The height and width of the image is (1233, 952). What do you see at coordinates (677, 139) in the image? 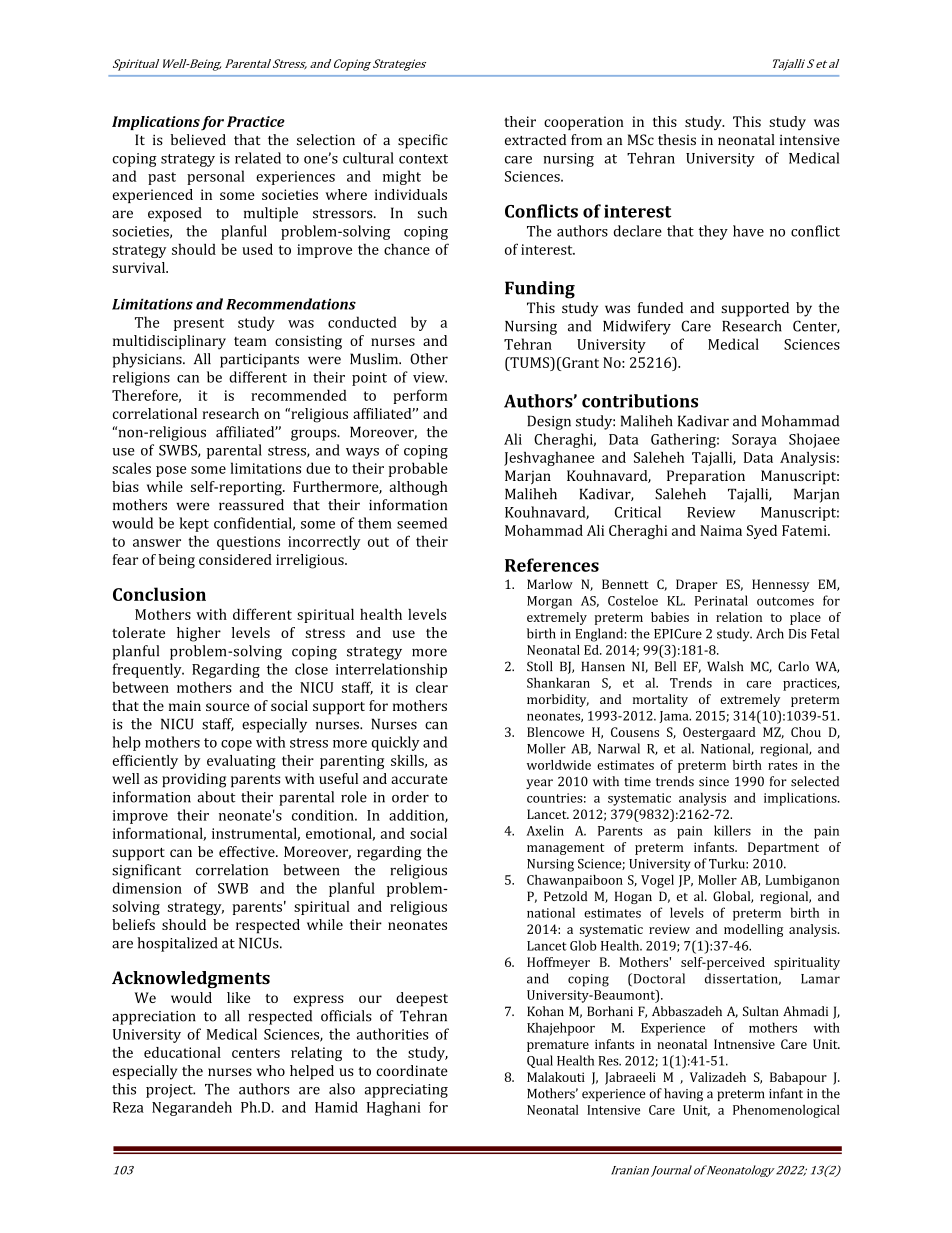
I see `thesis` at bounding box center [677, 139].
